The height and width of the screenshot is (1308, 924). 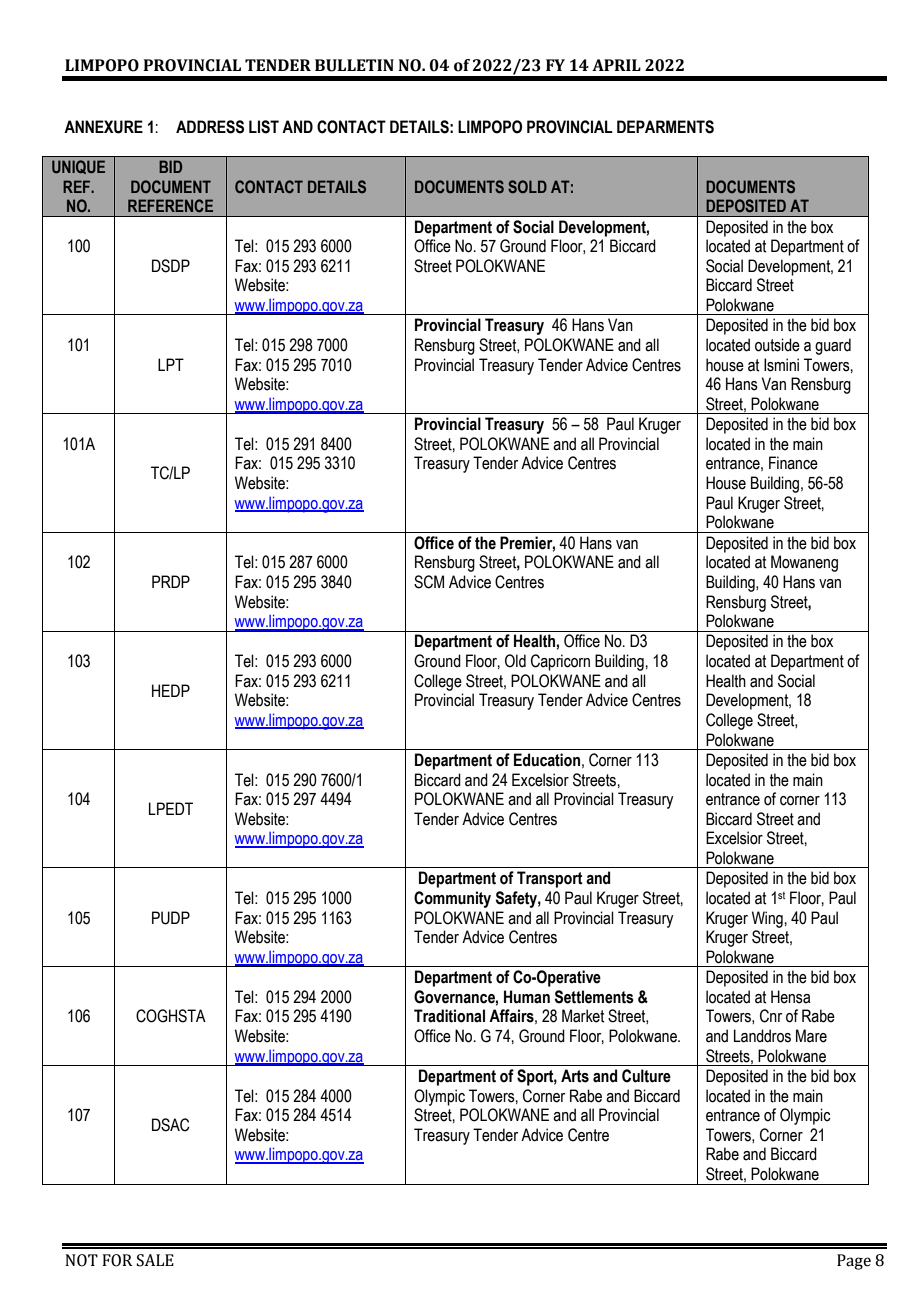 I want to click on LPT, so click(x=171, y=364).
